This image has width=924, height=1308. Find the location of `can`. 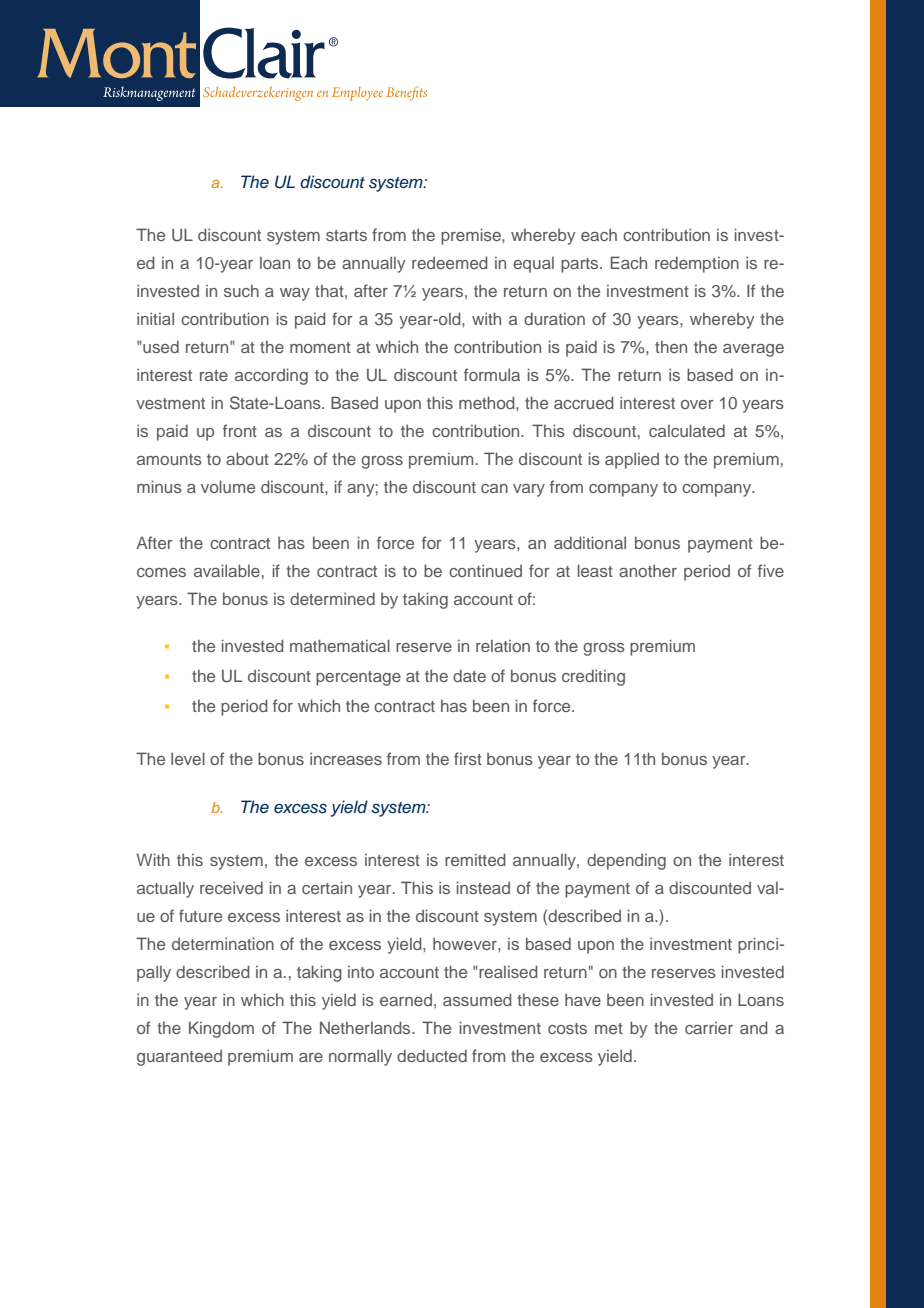

can is located at coordinates (494, 488).
